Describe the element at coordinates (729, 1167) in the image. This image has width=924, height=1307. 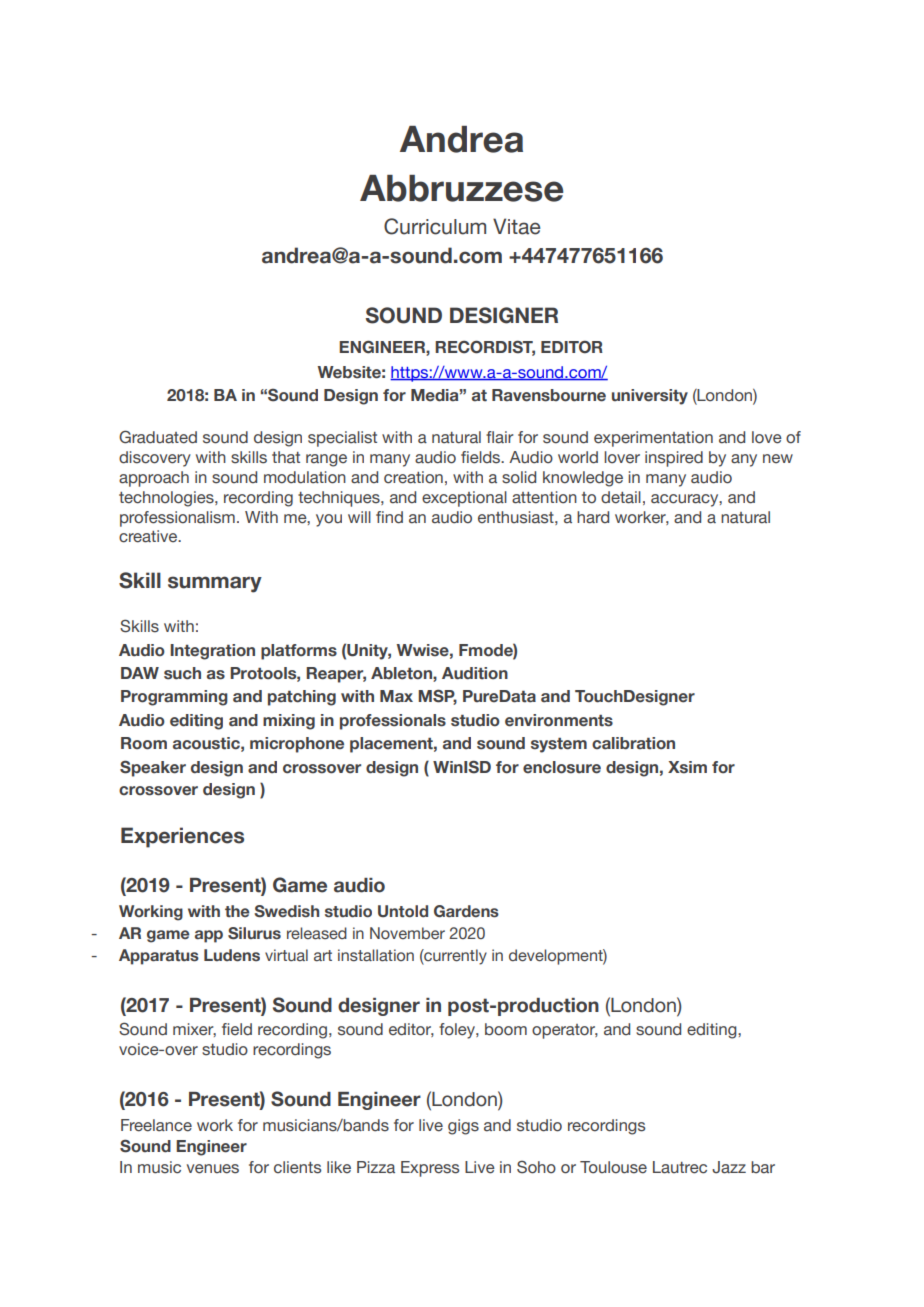
I see `Jazz` at that location.
